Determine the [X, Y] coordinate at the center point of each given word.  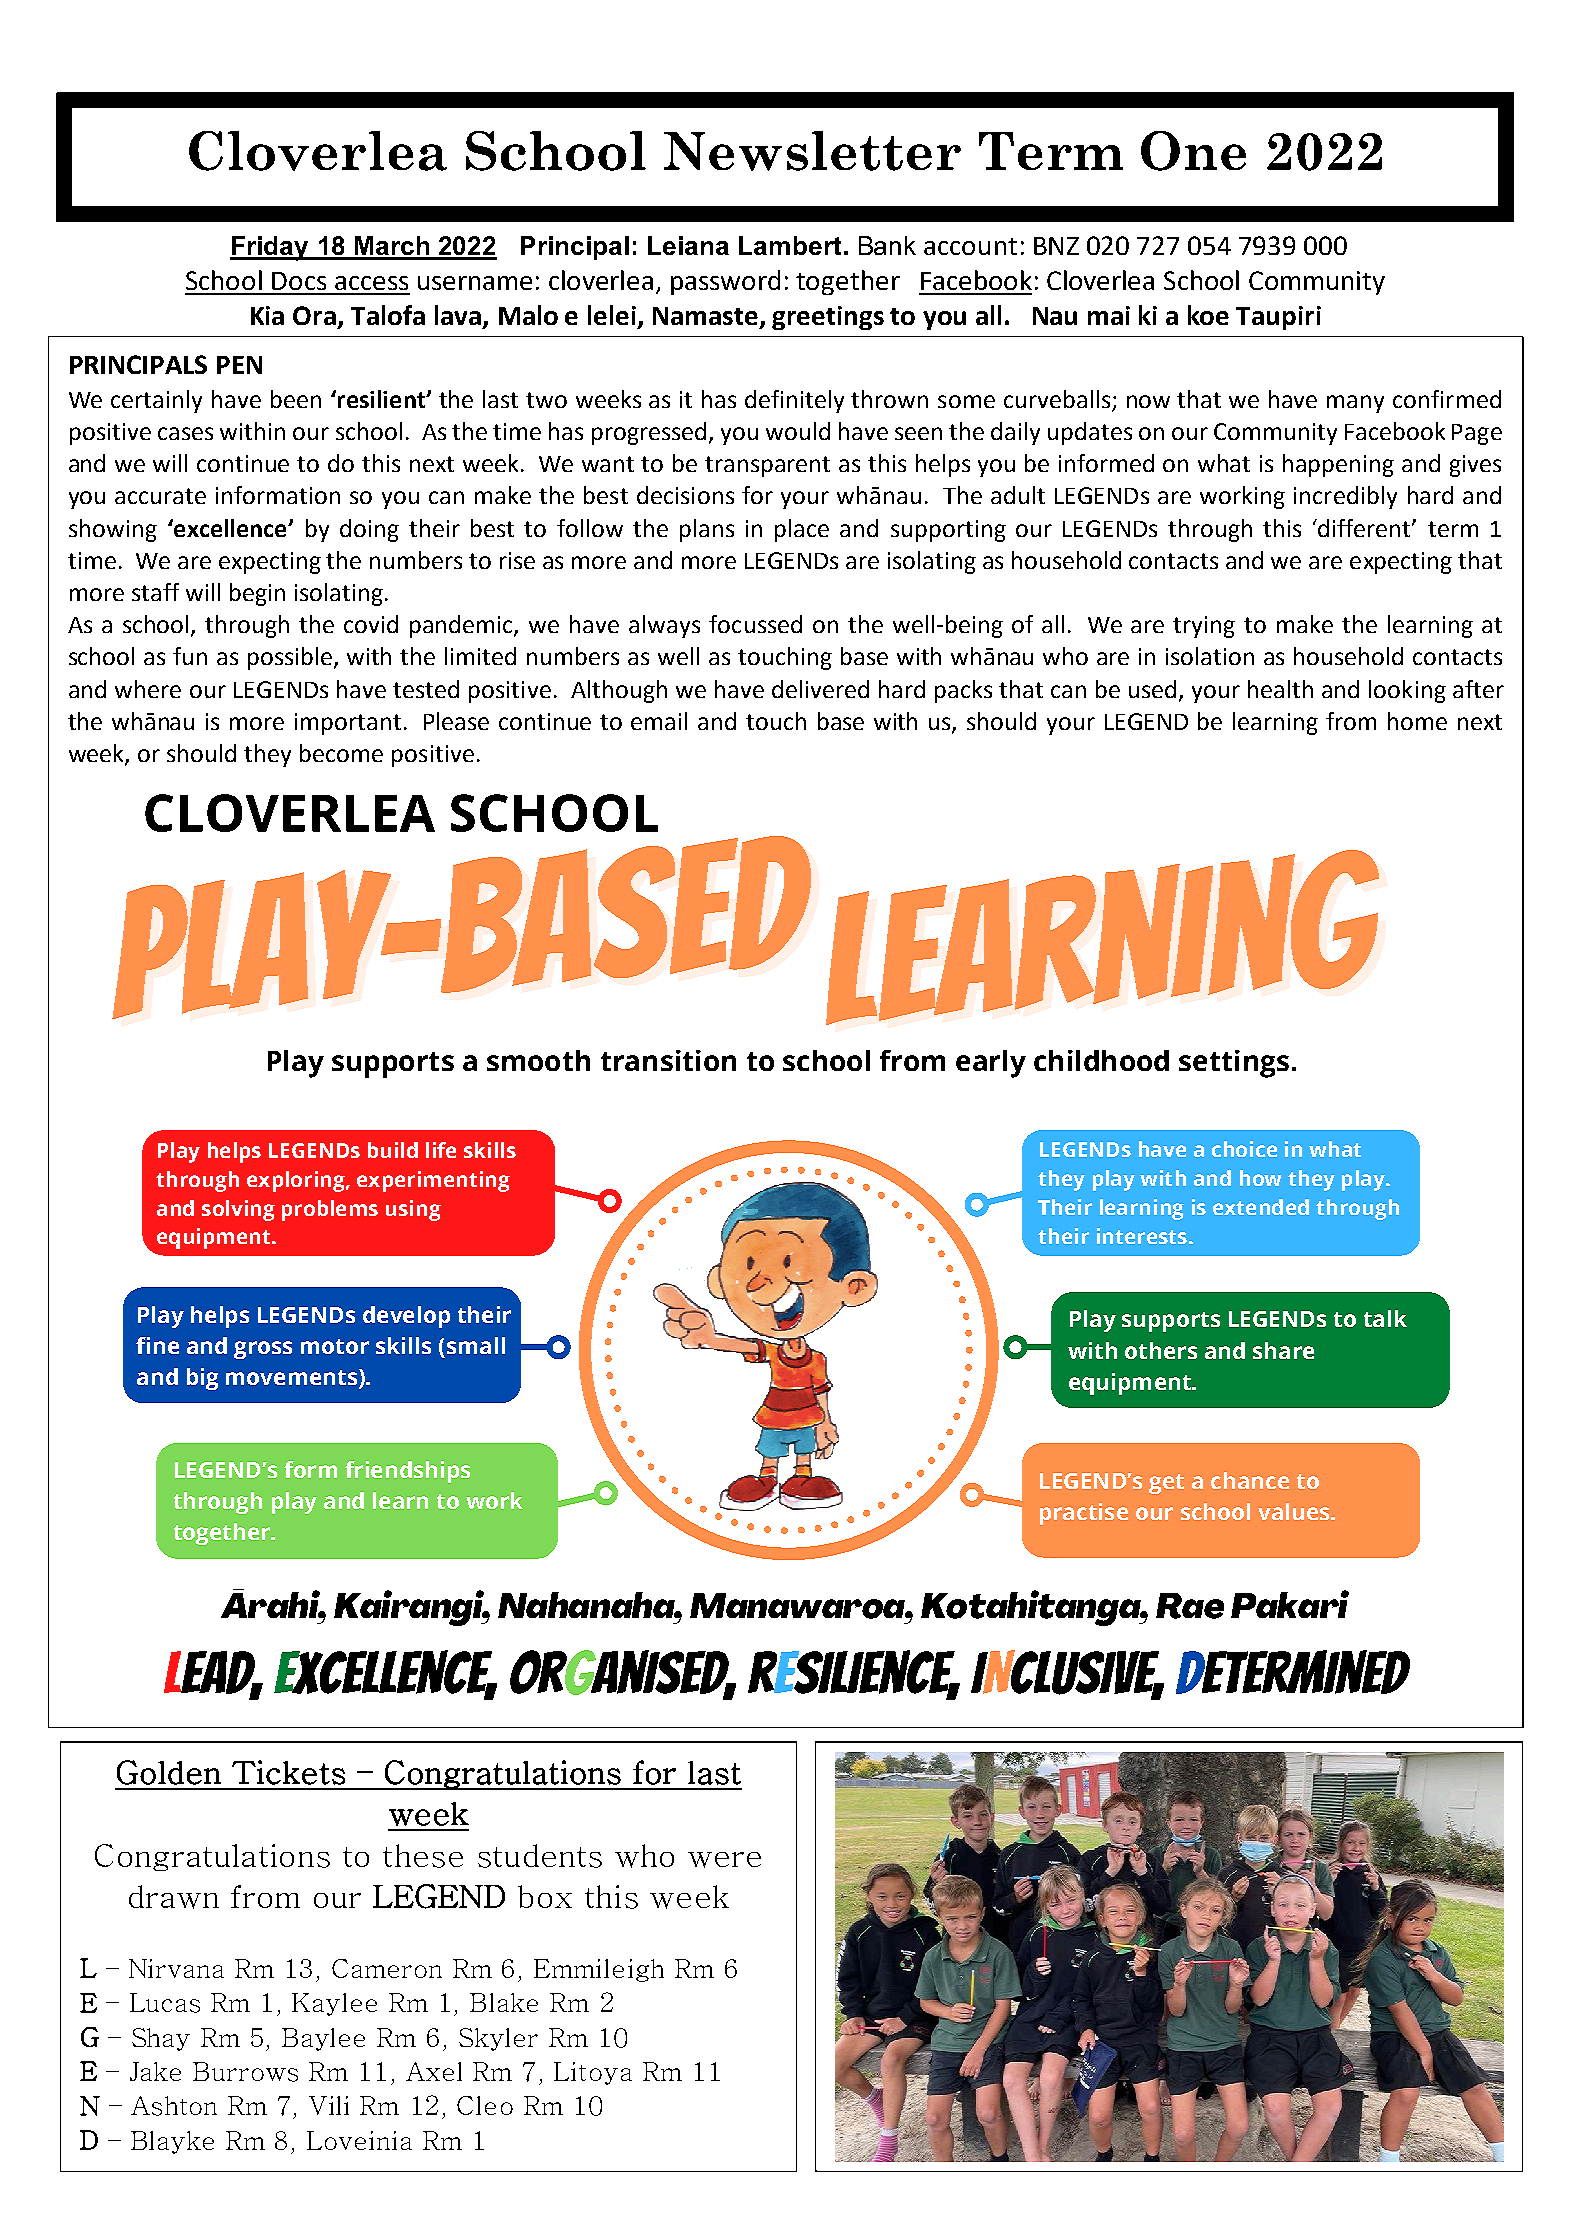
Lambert [790, 245]
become [341, 753]
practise [1084, 1514]
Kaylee [334, 2004]
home [1417, 721]
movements [291, 1377]
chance [1250, 1480]
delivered [820, 689]
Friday [270, 248]
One [1193, 151]
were [724, 1860]
